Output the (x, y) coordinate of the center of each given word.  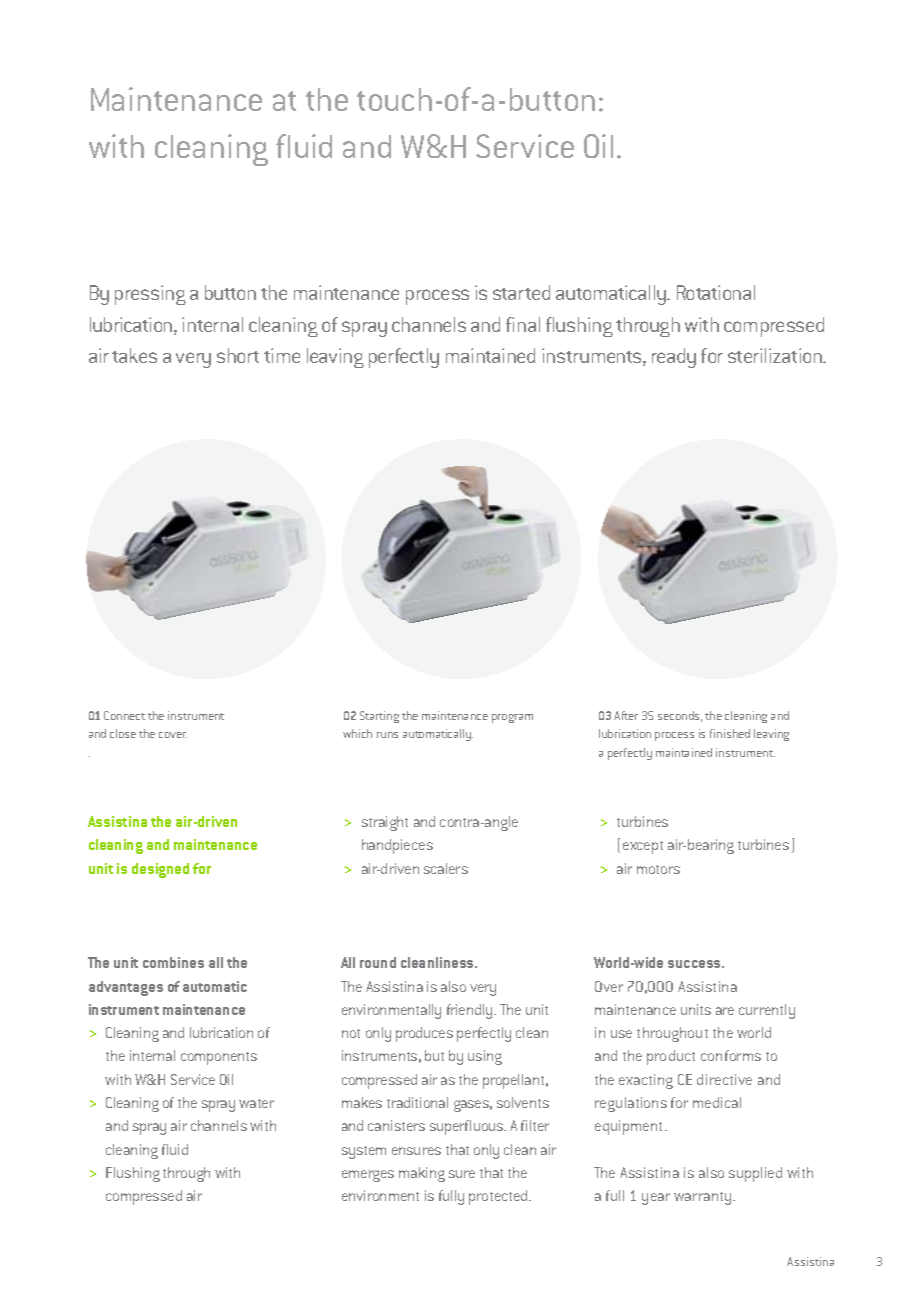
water (256, 1103)
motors (658, 869)
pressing (150, 295)
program (512, 718)
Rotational (716, 292)
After (626, 715)
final (523, 324)
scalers (446, 868)
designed (160, 870)
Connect (124, 715)
